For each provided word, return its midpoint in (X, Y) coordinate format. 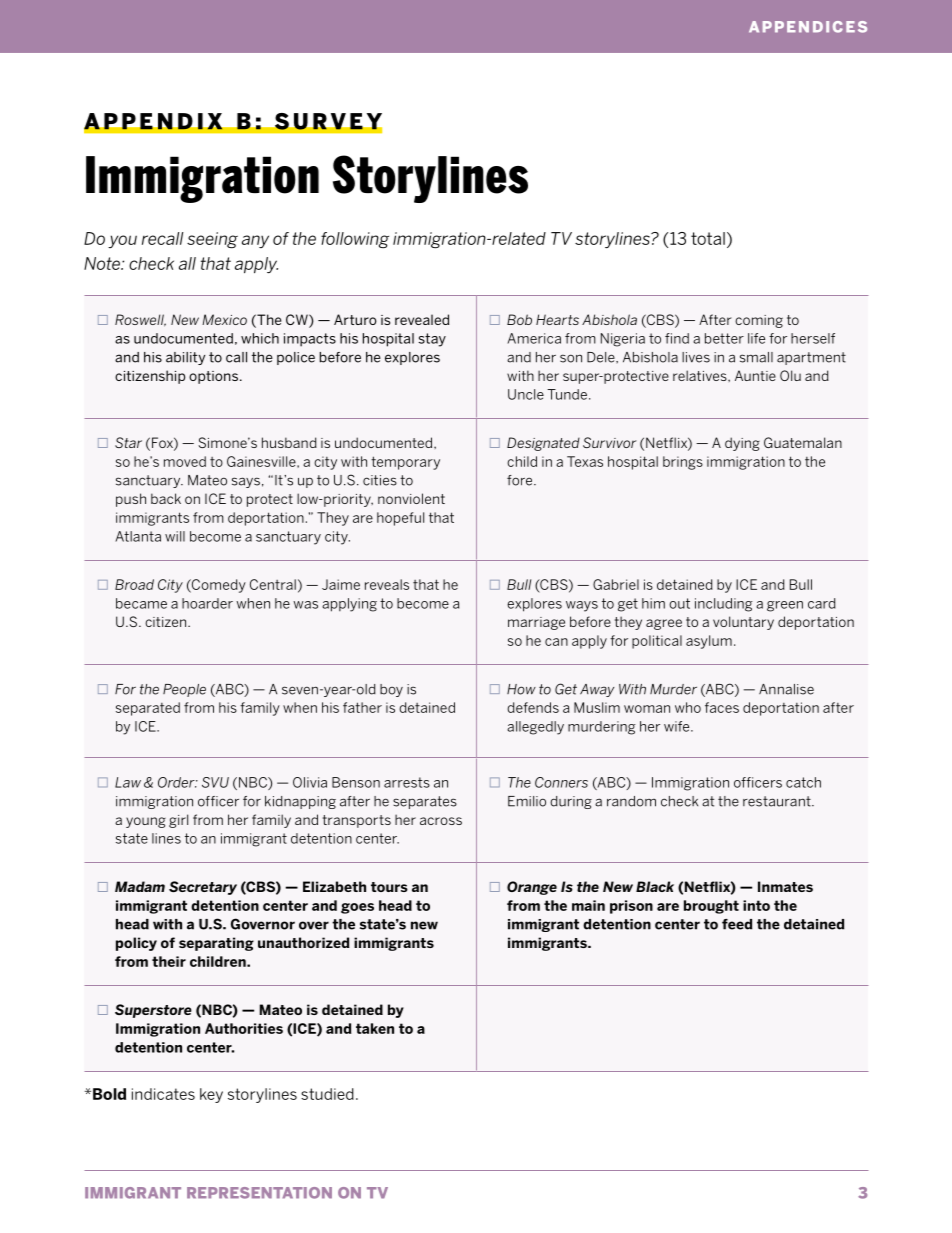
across (441, 821)
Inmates (785, 886)
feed (737, 924)
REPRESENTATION (259, 1193)
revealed (422, 319)
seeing (212, 240)
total (708, 238)
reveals (387, 584)
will (175, 536)
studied (327, 1094)
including (724, 605)
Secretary (203, 888)
